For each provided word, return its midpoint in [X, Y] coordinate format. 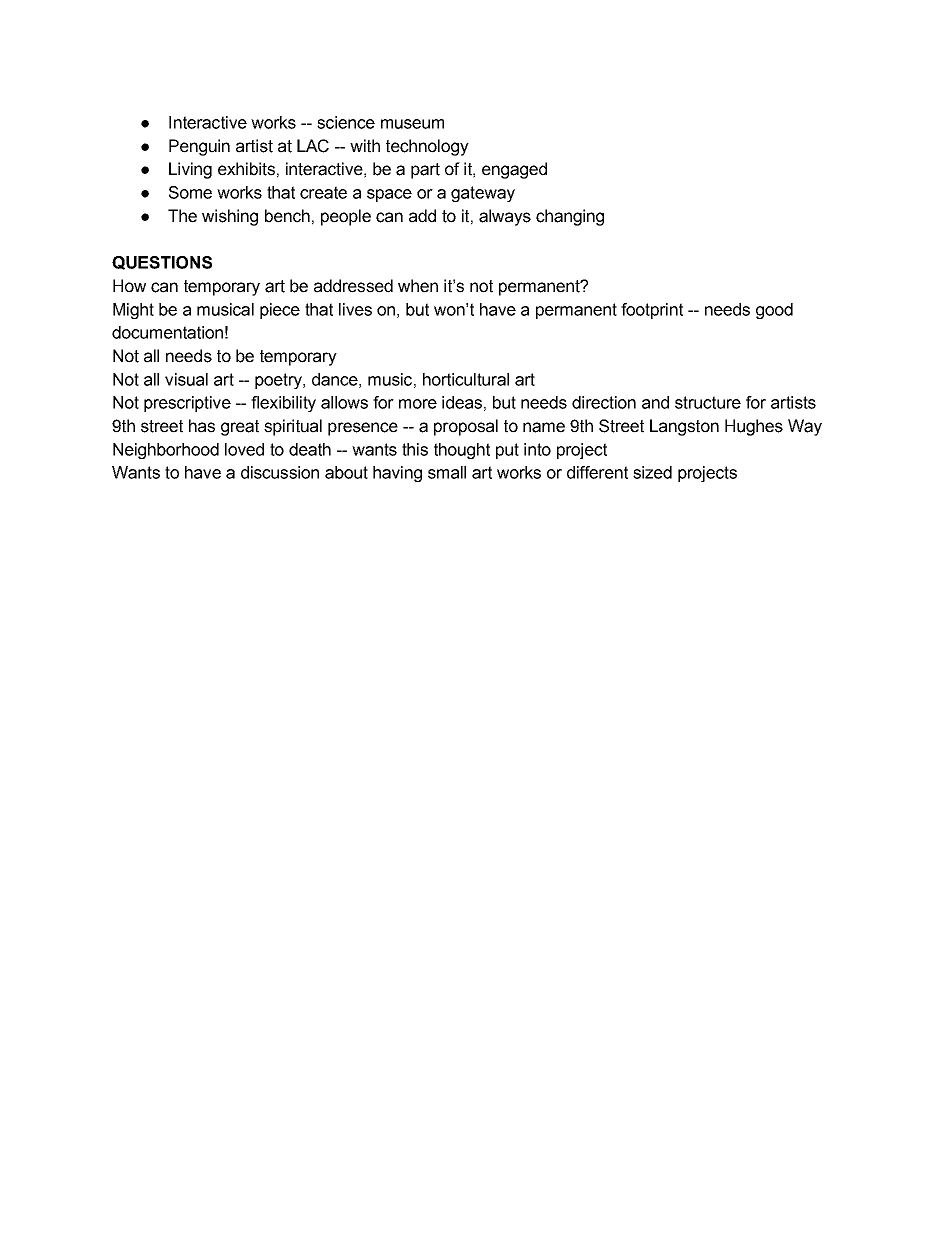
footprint [652, 311]
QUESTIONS [162, 263]
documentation [167, 332]
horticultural [466, 379]
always [505, 217]
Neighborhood [166, 451]
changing [570, 217]
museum [412, 124]
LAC [313, 146]
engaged [514, 170]
